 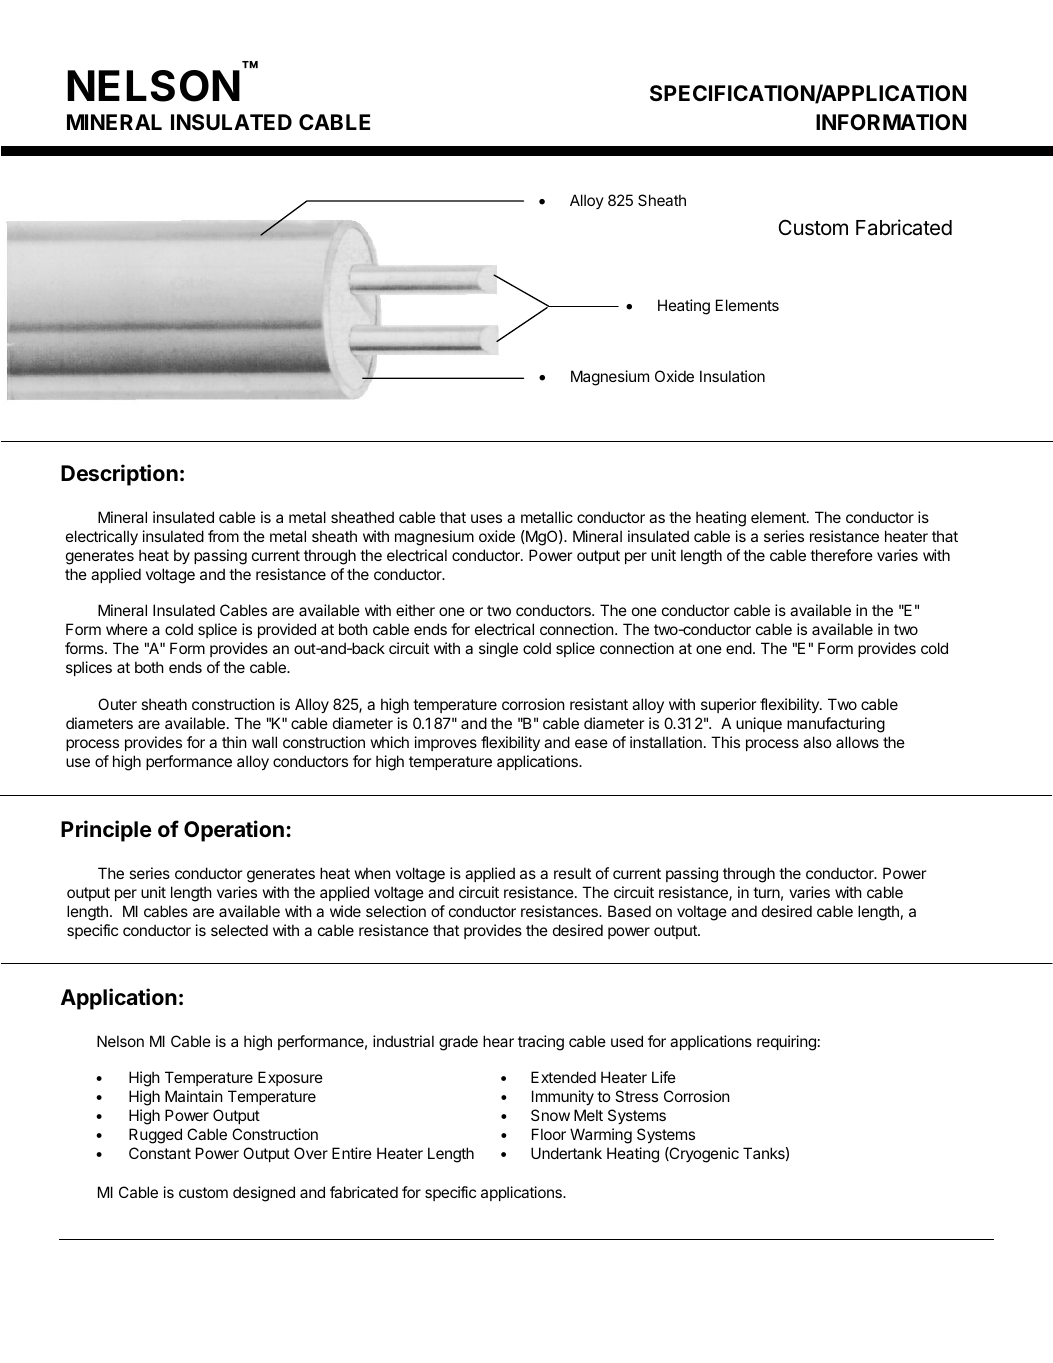 What do you see at coordinates (601, 1136) in the screenshot?
I see `Warming` at bounding box center [601, 1136].
